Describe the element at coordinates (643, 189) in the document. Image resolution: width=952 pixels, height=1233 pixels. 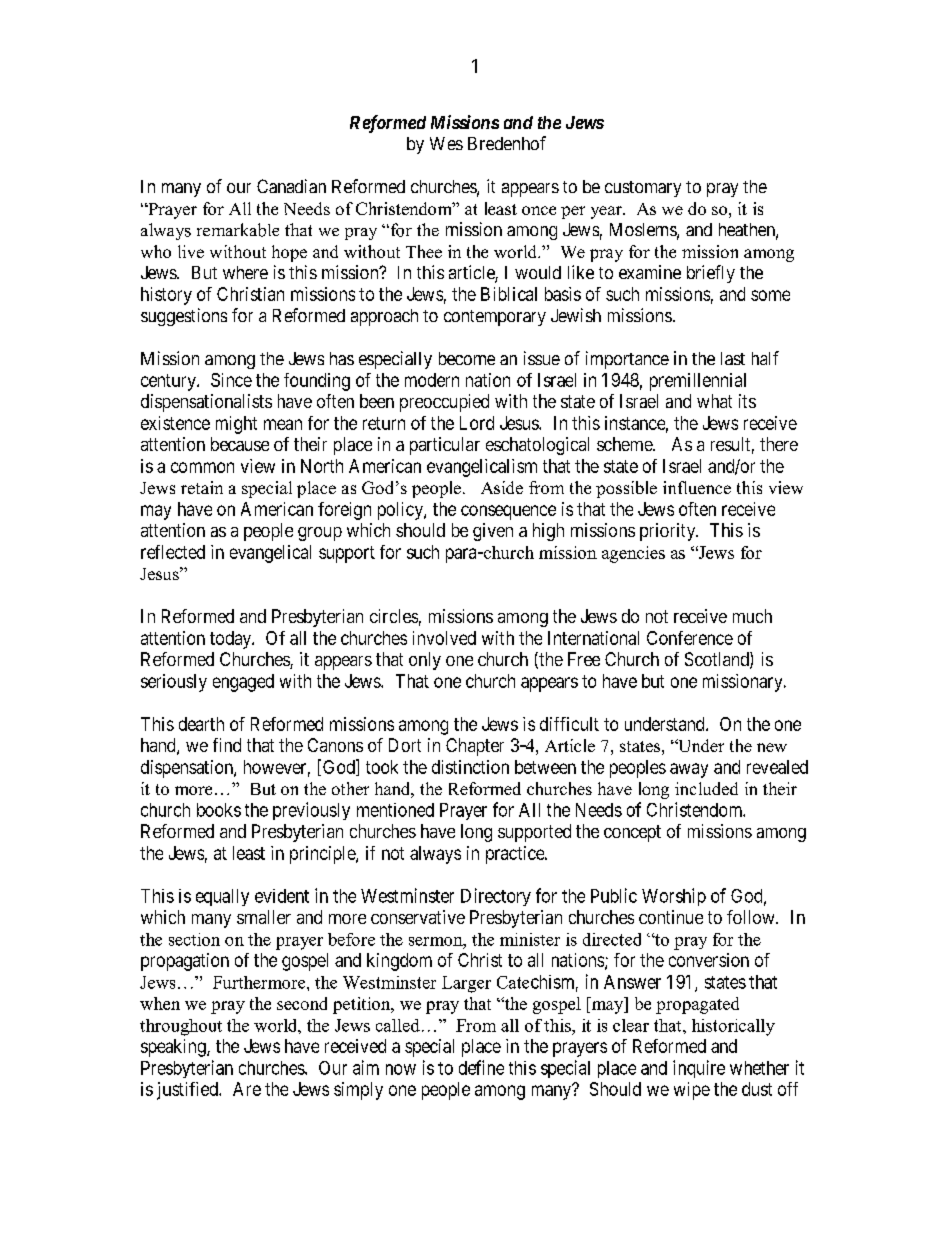
I see `customary` at that location.
